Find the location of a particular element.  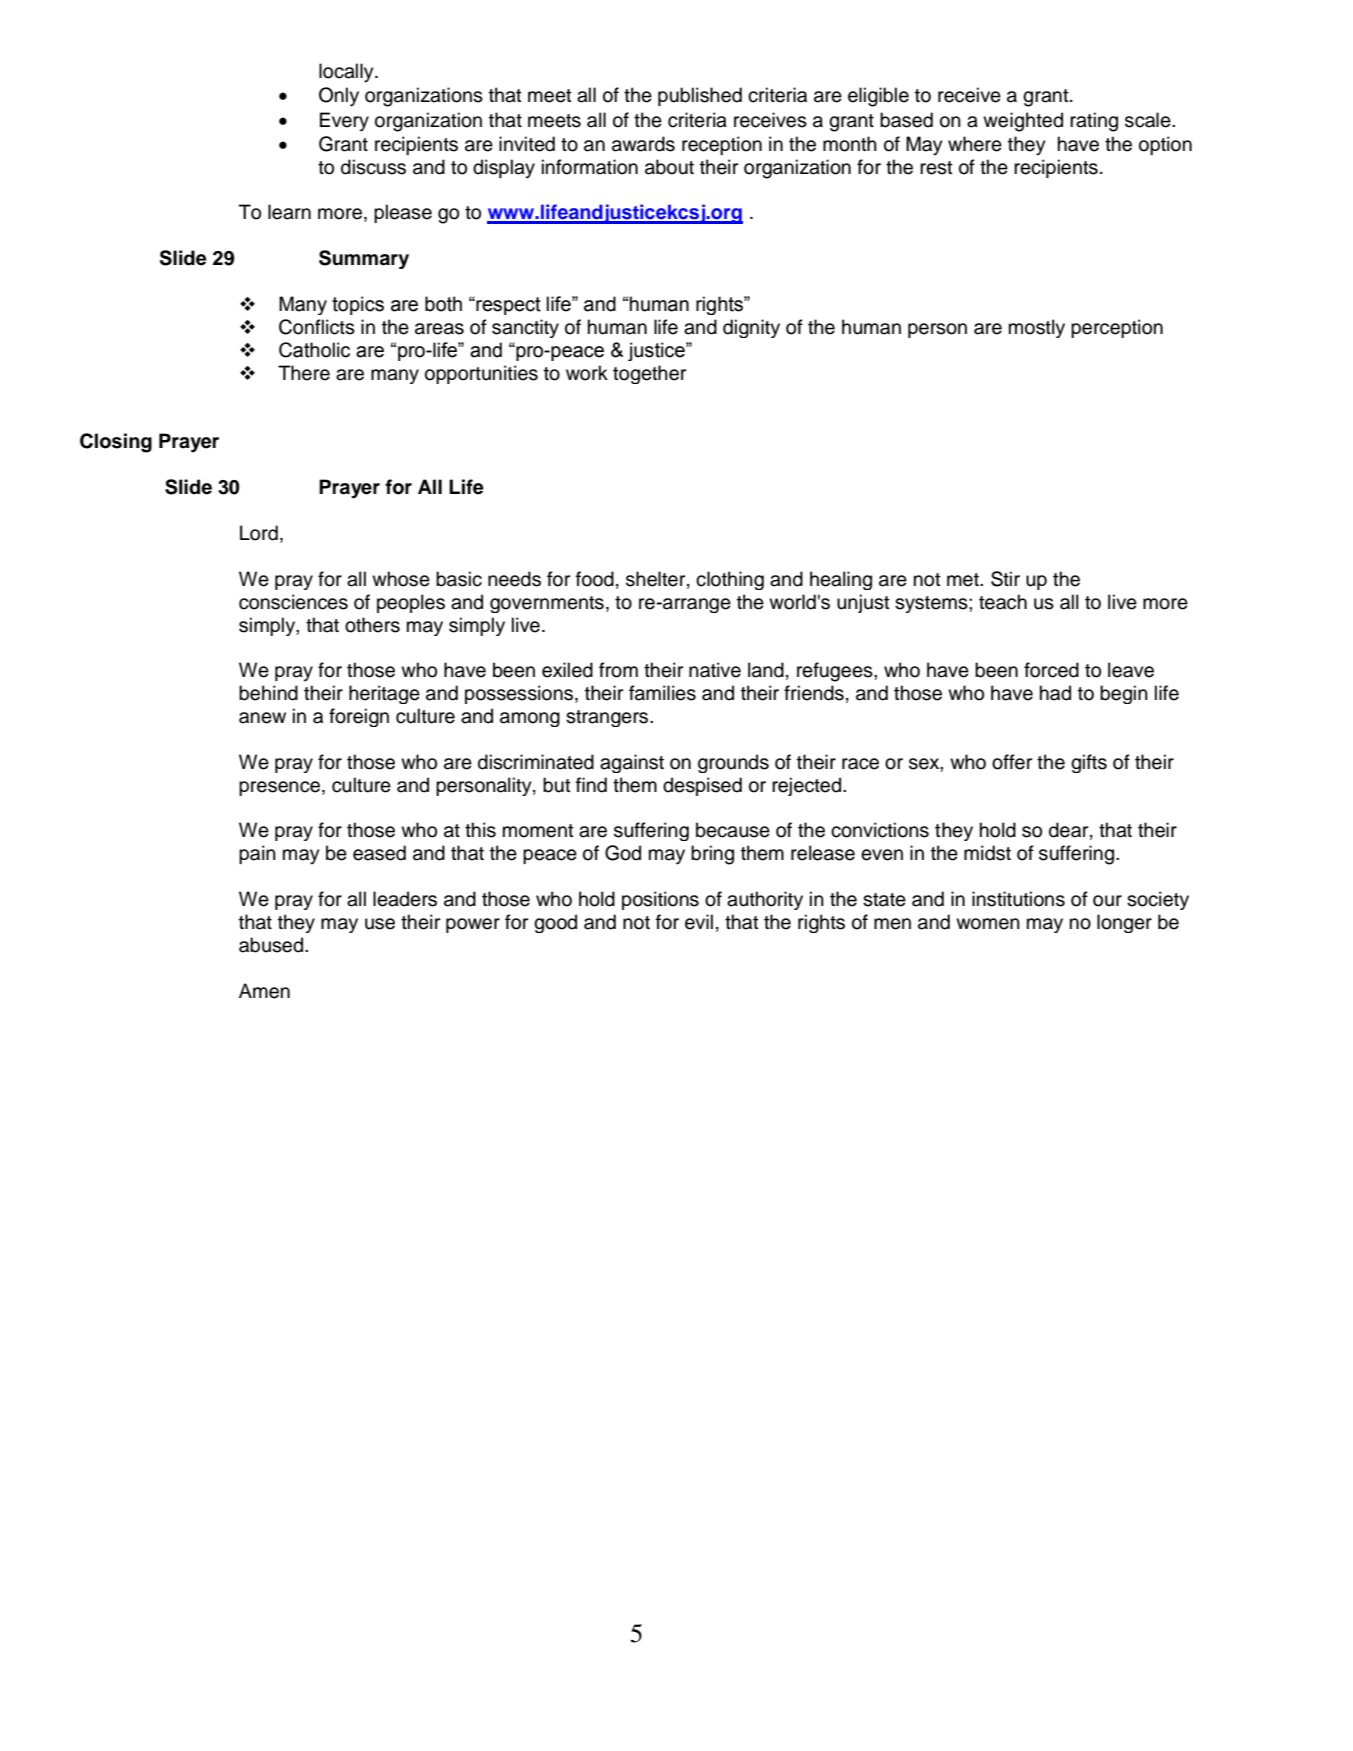

abused is located at coordinates (272, 945).
